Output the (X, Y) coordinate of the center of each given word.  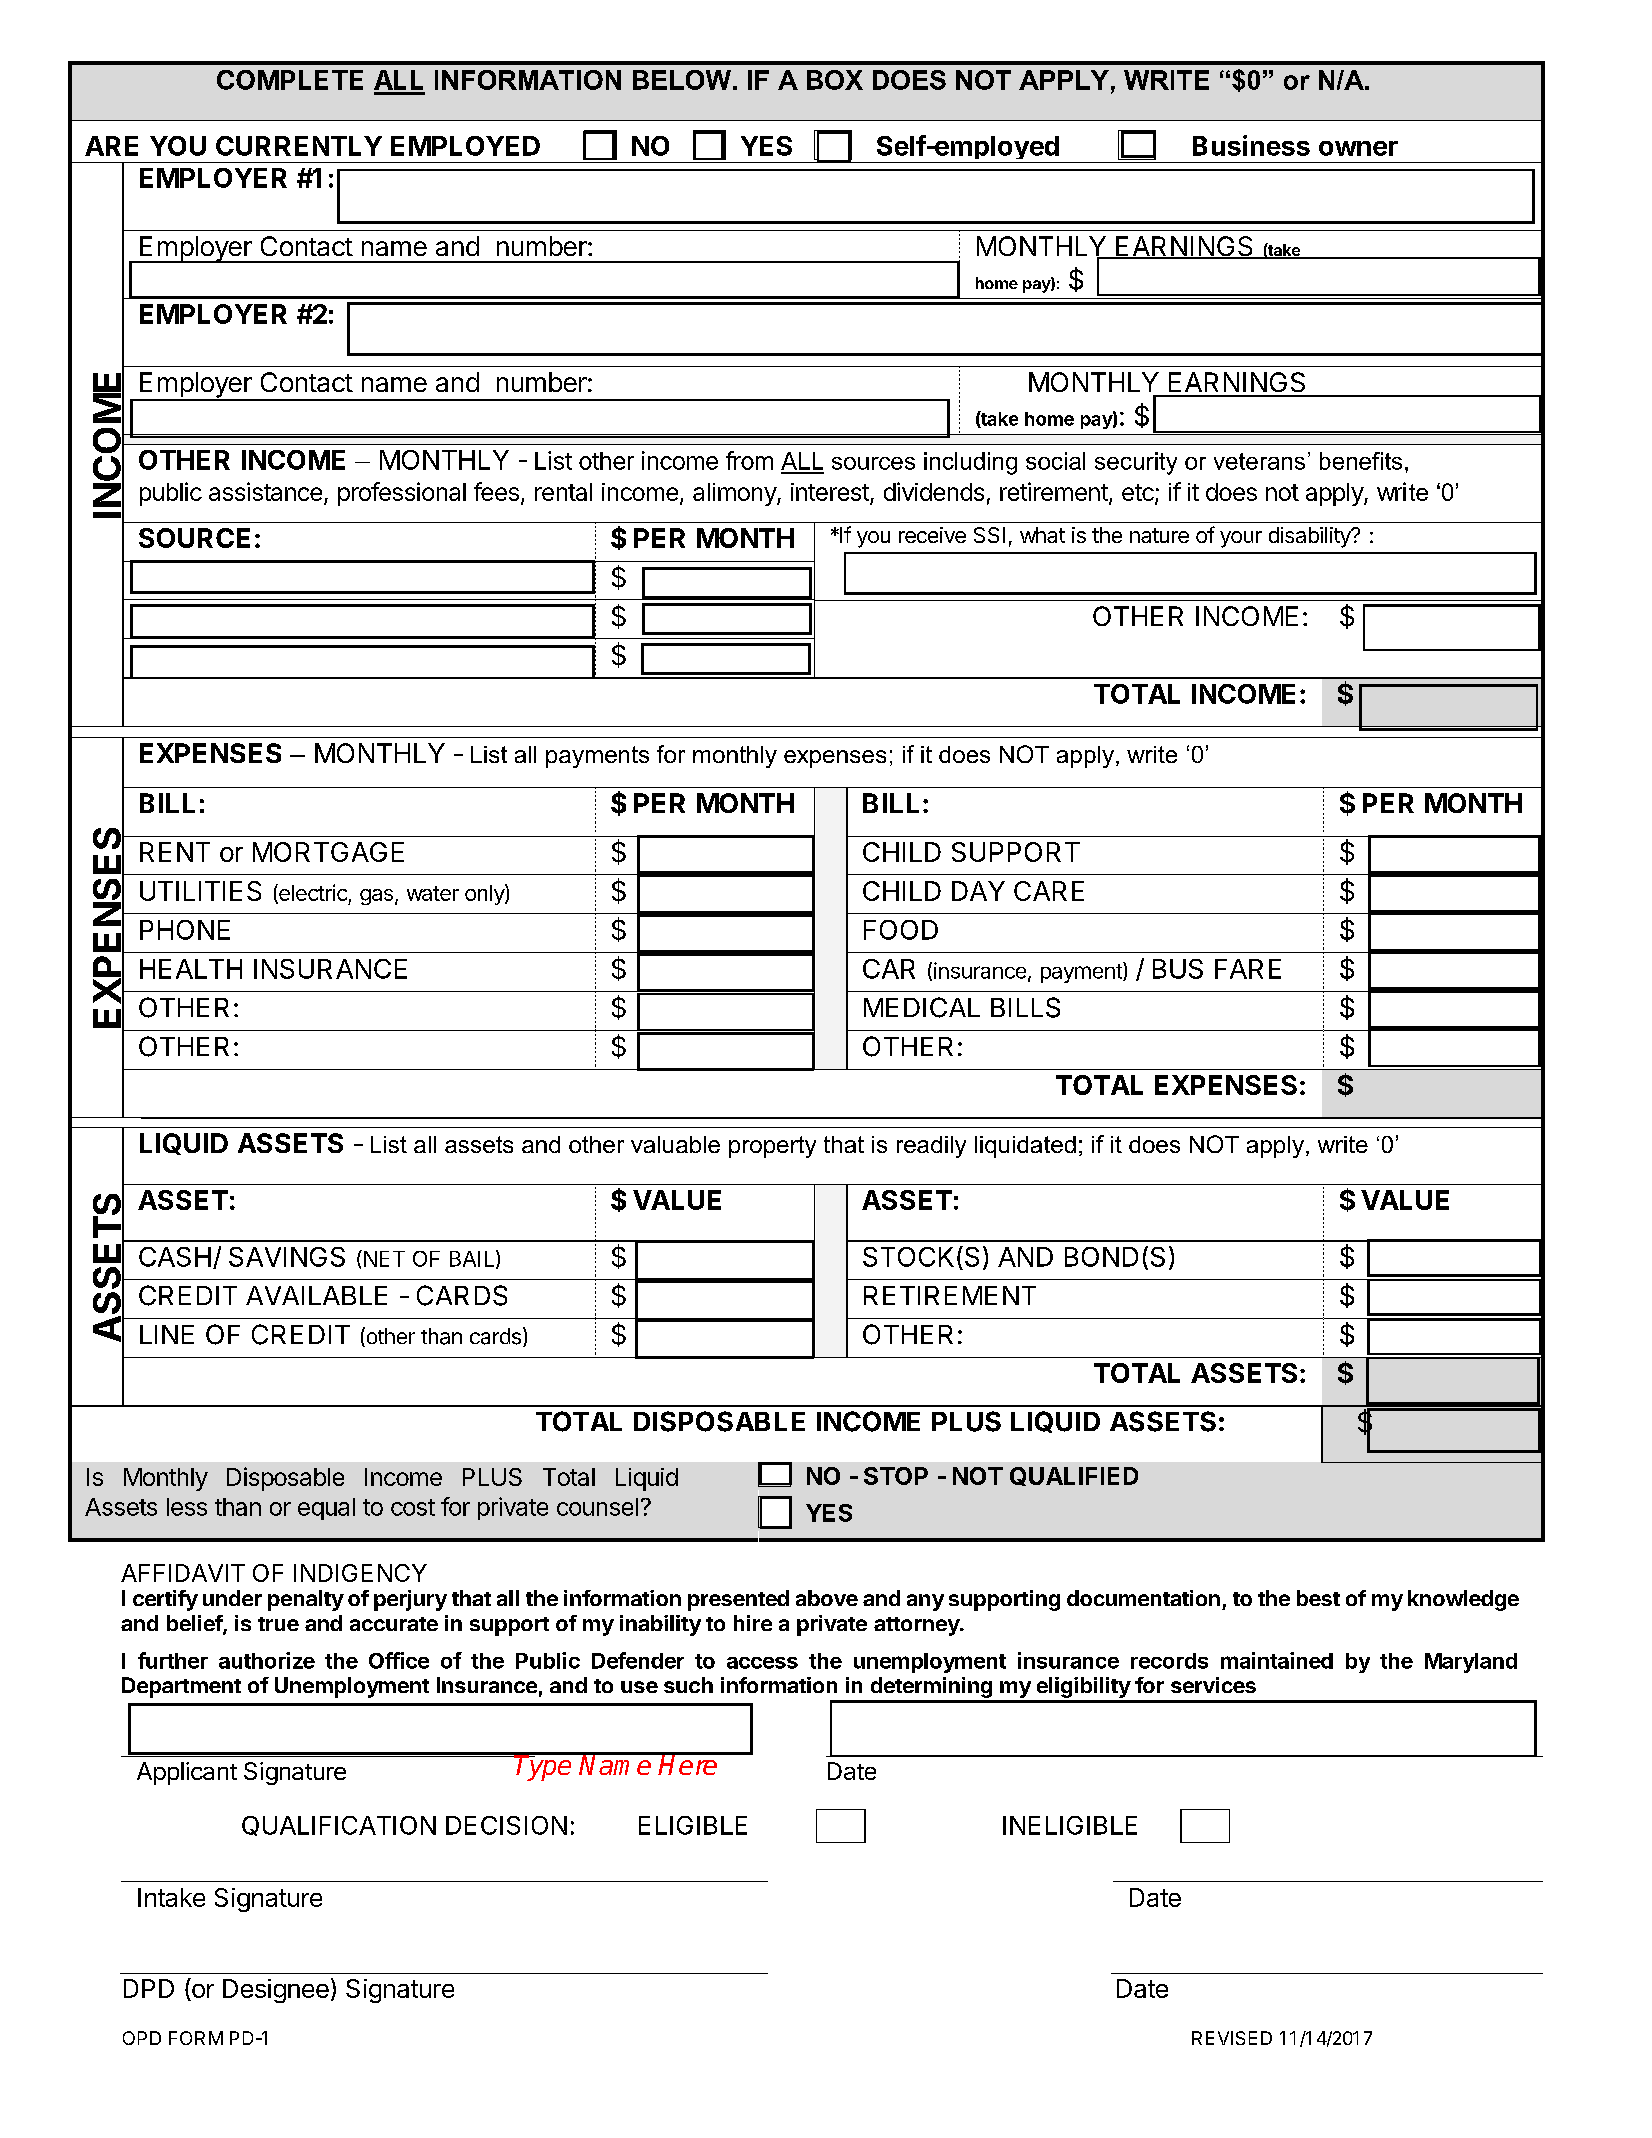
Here (689, 1764)
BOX (835, 80)
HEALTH (191, 969)
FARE (1248, 969)
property (772, 1147)
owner (1358, 148)
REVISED (1232, 2038)
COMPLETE (290, 80)
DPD (149, 1988)
